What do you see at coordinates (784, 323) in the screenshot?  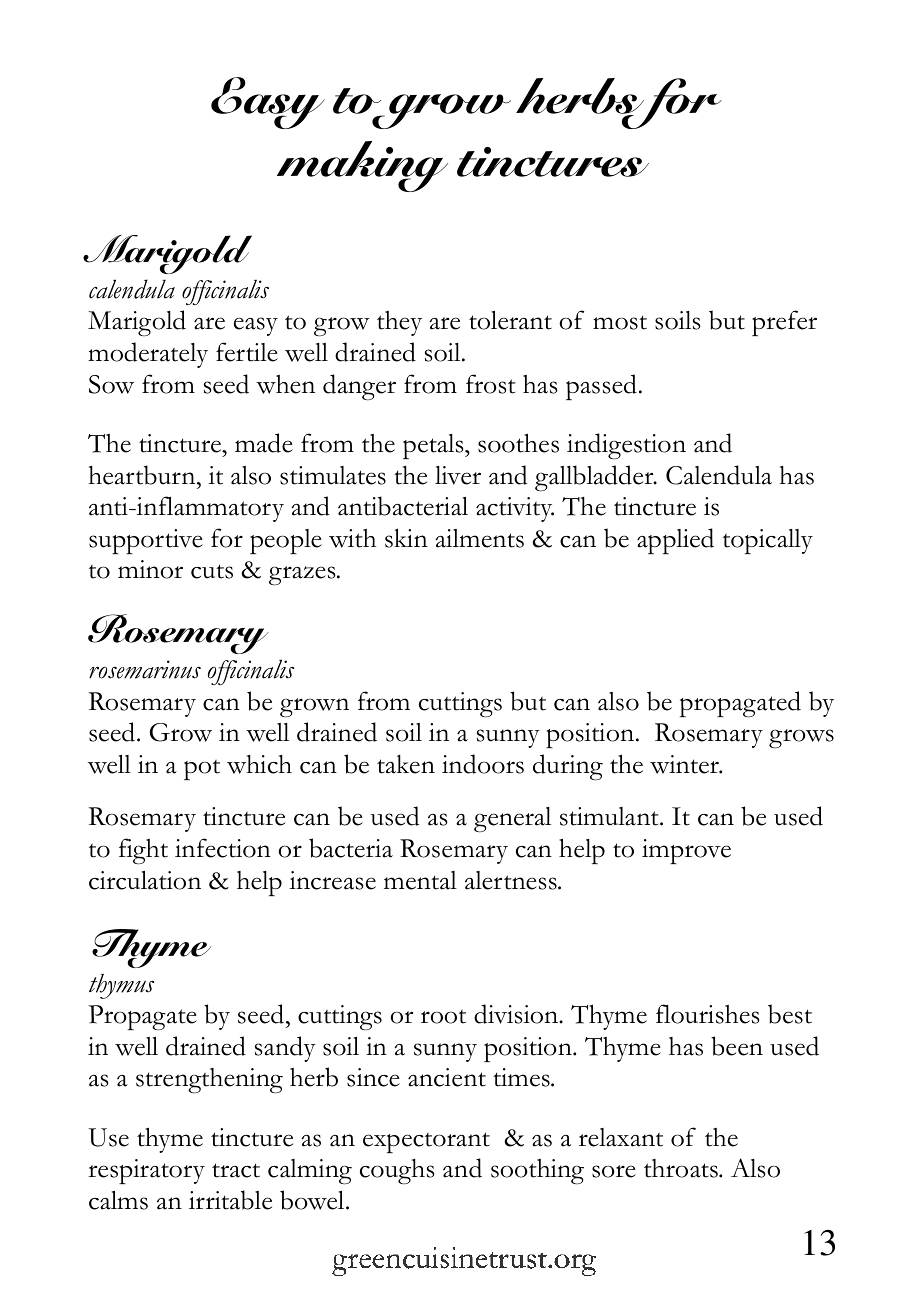 I see `prefer` at bounding box center [784, 323].
